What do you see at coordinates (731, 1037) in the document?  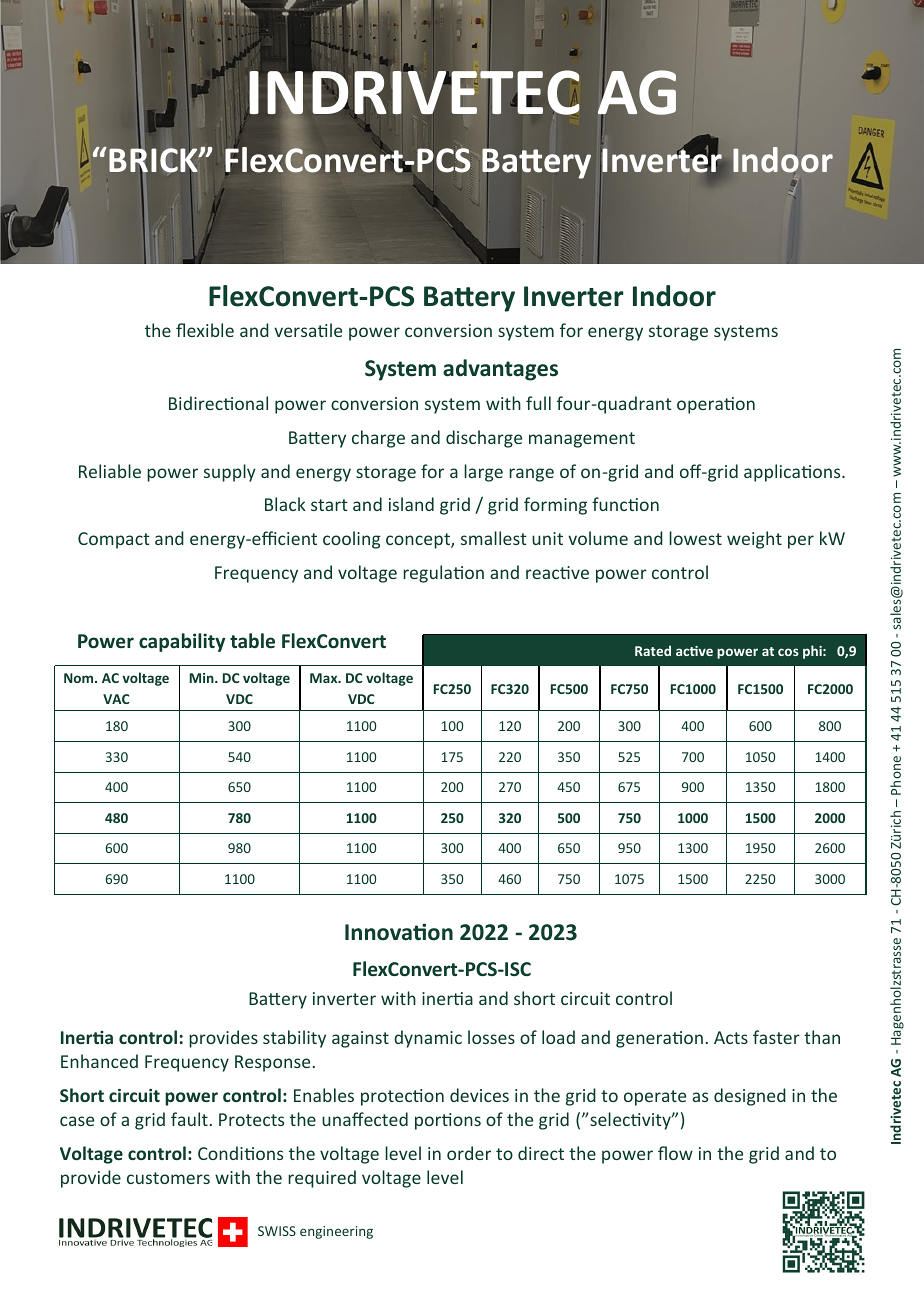 I see `Acts` at bounding box center [731, 1037].
